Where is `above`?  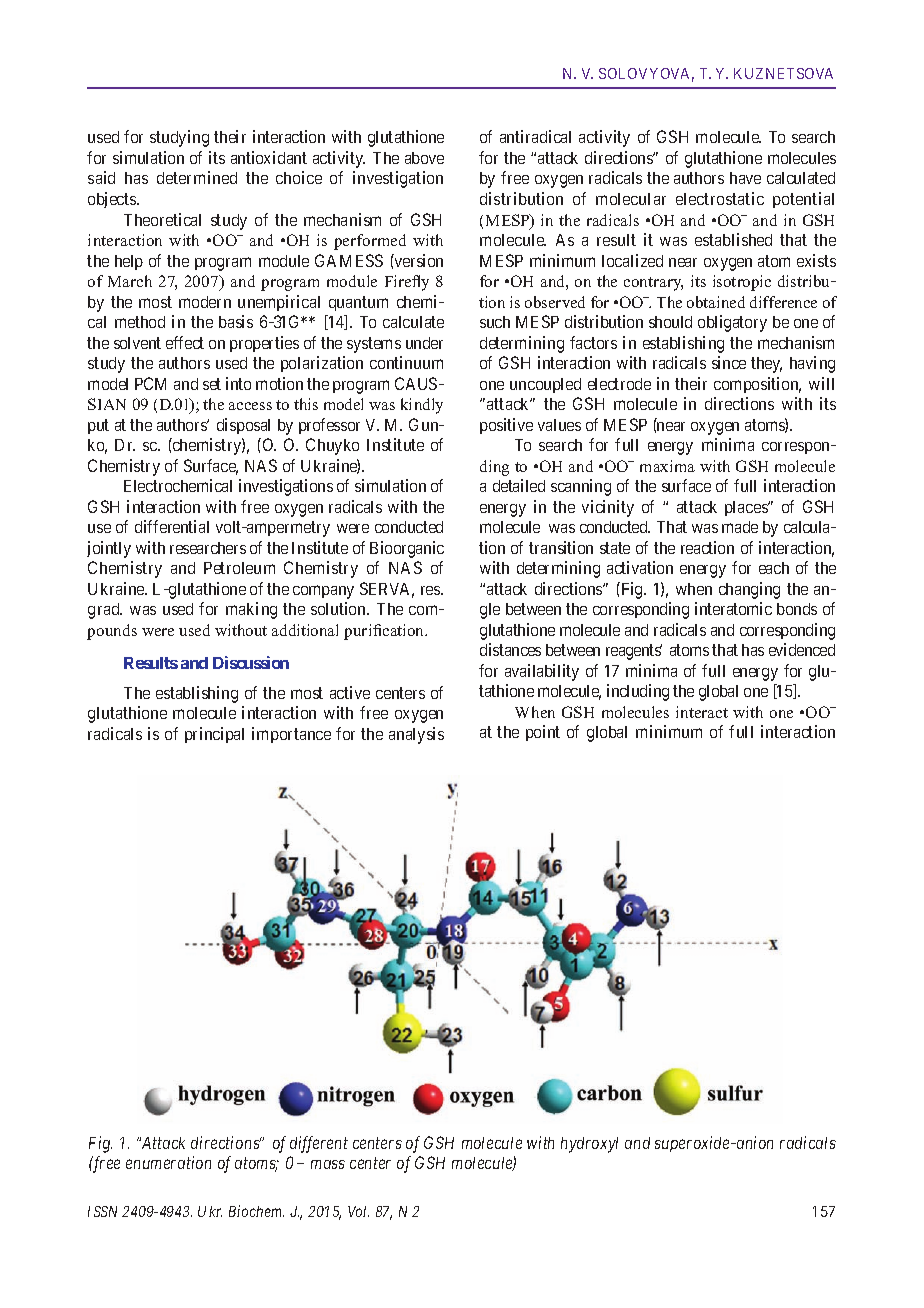 above is located at coordinates (424, 158).
